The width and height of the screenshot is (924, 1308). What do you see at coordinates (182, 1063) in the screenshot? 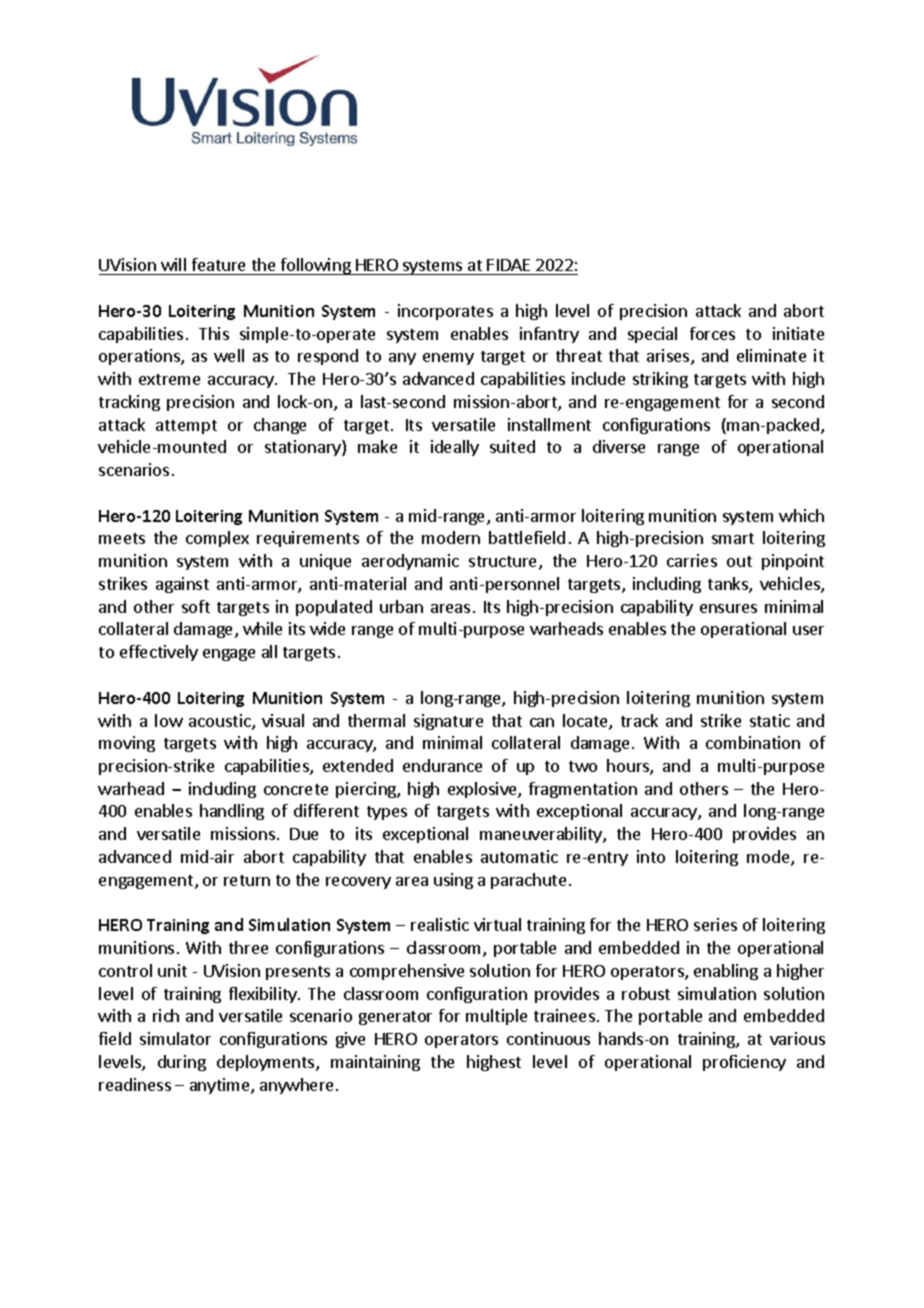
I see `during` at bounding box center [182, 1063].
